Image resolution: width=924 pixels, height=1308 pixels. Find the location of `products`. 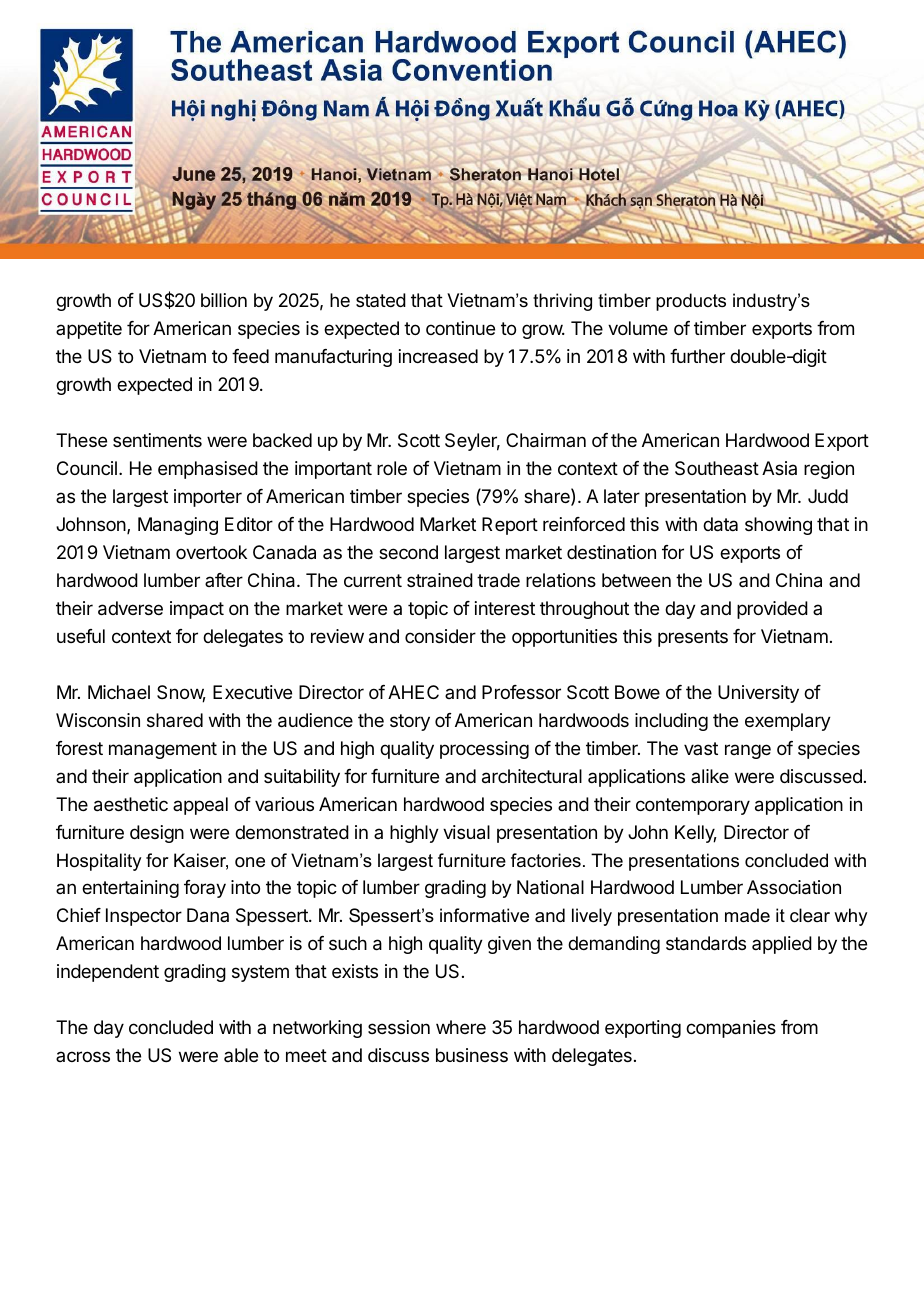

products is located at coordinates (691, 302).
